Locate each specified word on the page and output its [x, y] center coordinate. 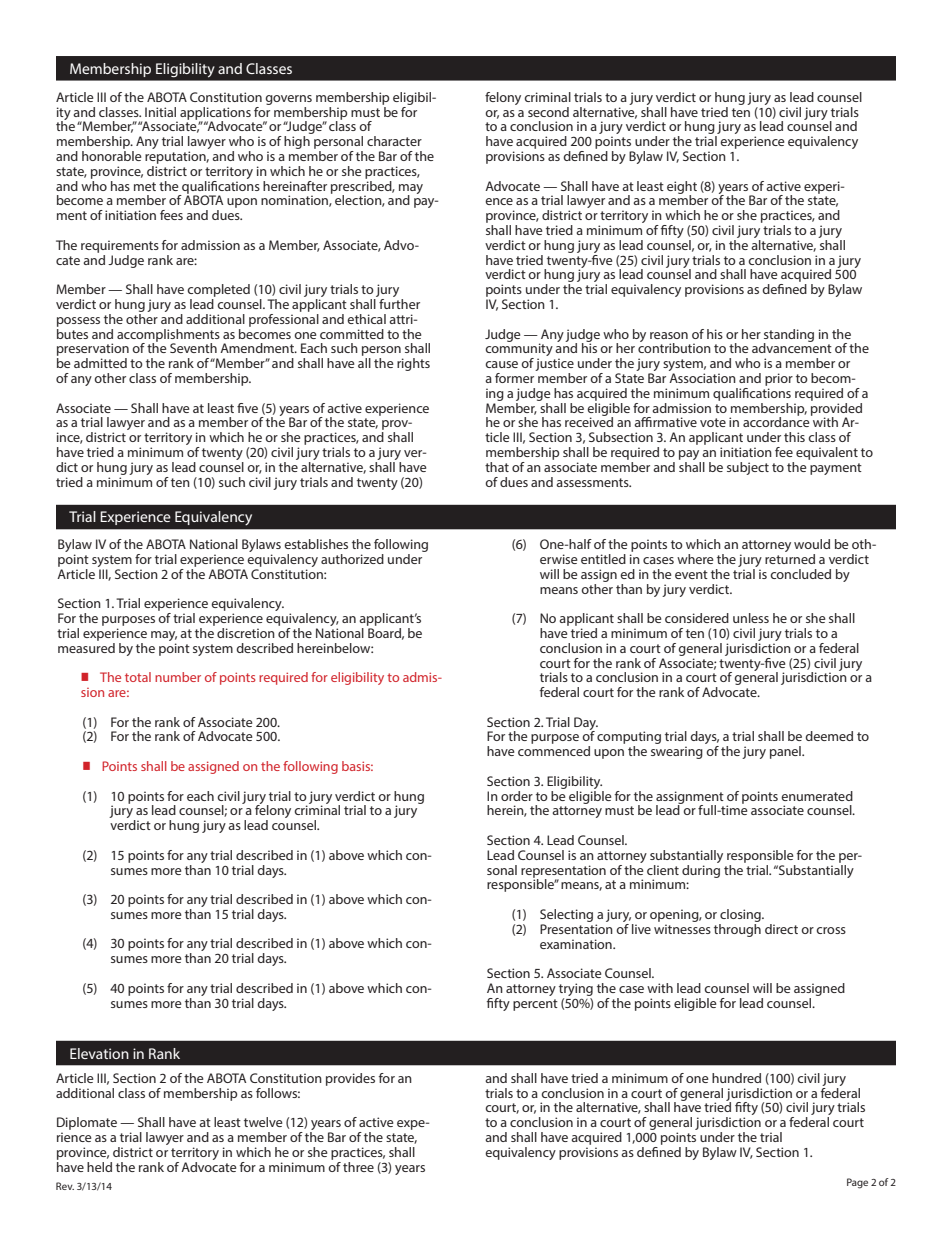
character [394, 141]
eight [682, 188]
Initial [160, 112]
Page [857, 1183]
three [358, 1167]
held [99, 1167]
